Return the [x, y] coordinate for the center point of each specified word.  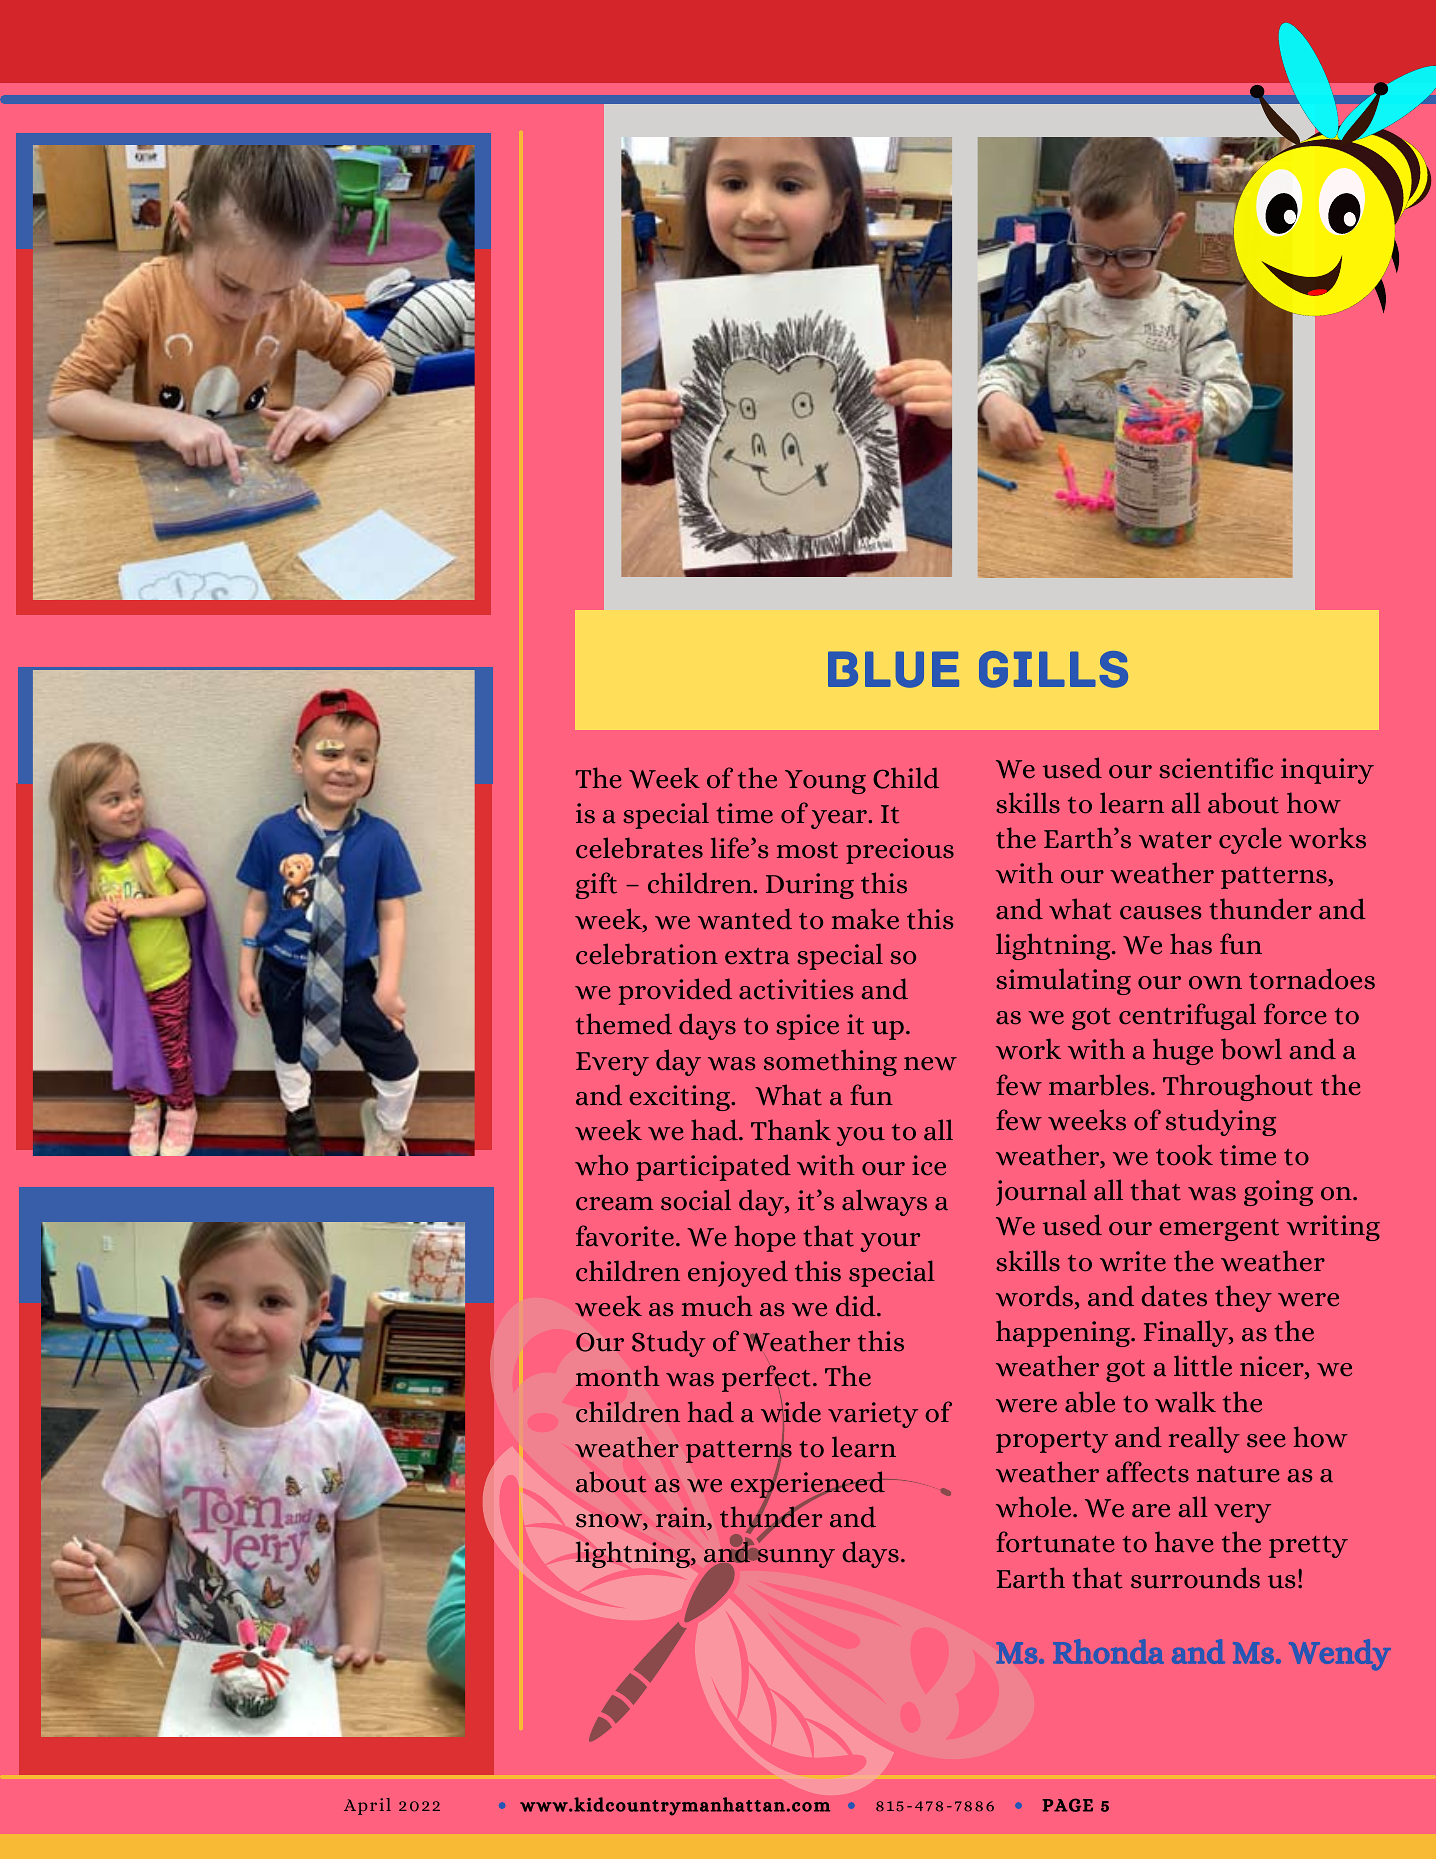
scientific [1216, 768]
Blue [893, 669]
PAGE [1067, 1805]
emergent [1219, 1230]
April [367, 1806]
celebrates [639, 848]
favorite [625, 1236]
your [890, 1242]
